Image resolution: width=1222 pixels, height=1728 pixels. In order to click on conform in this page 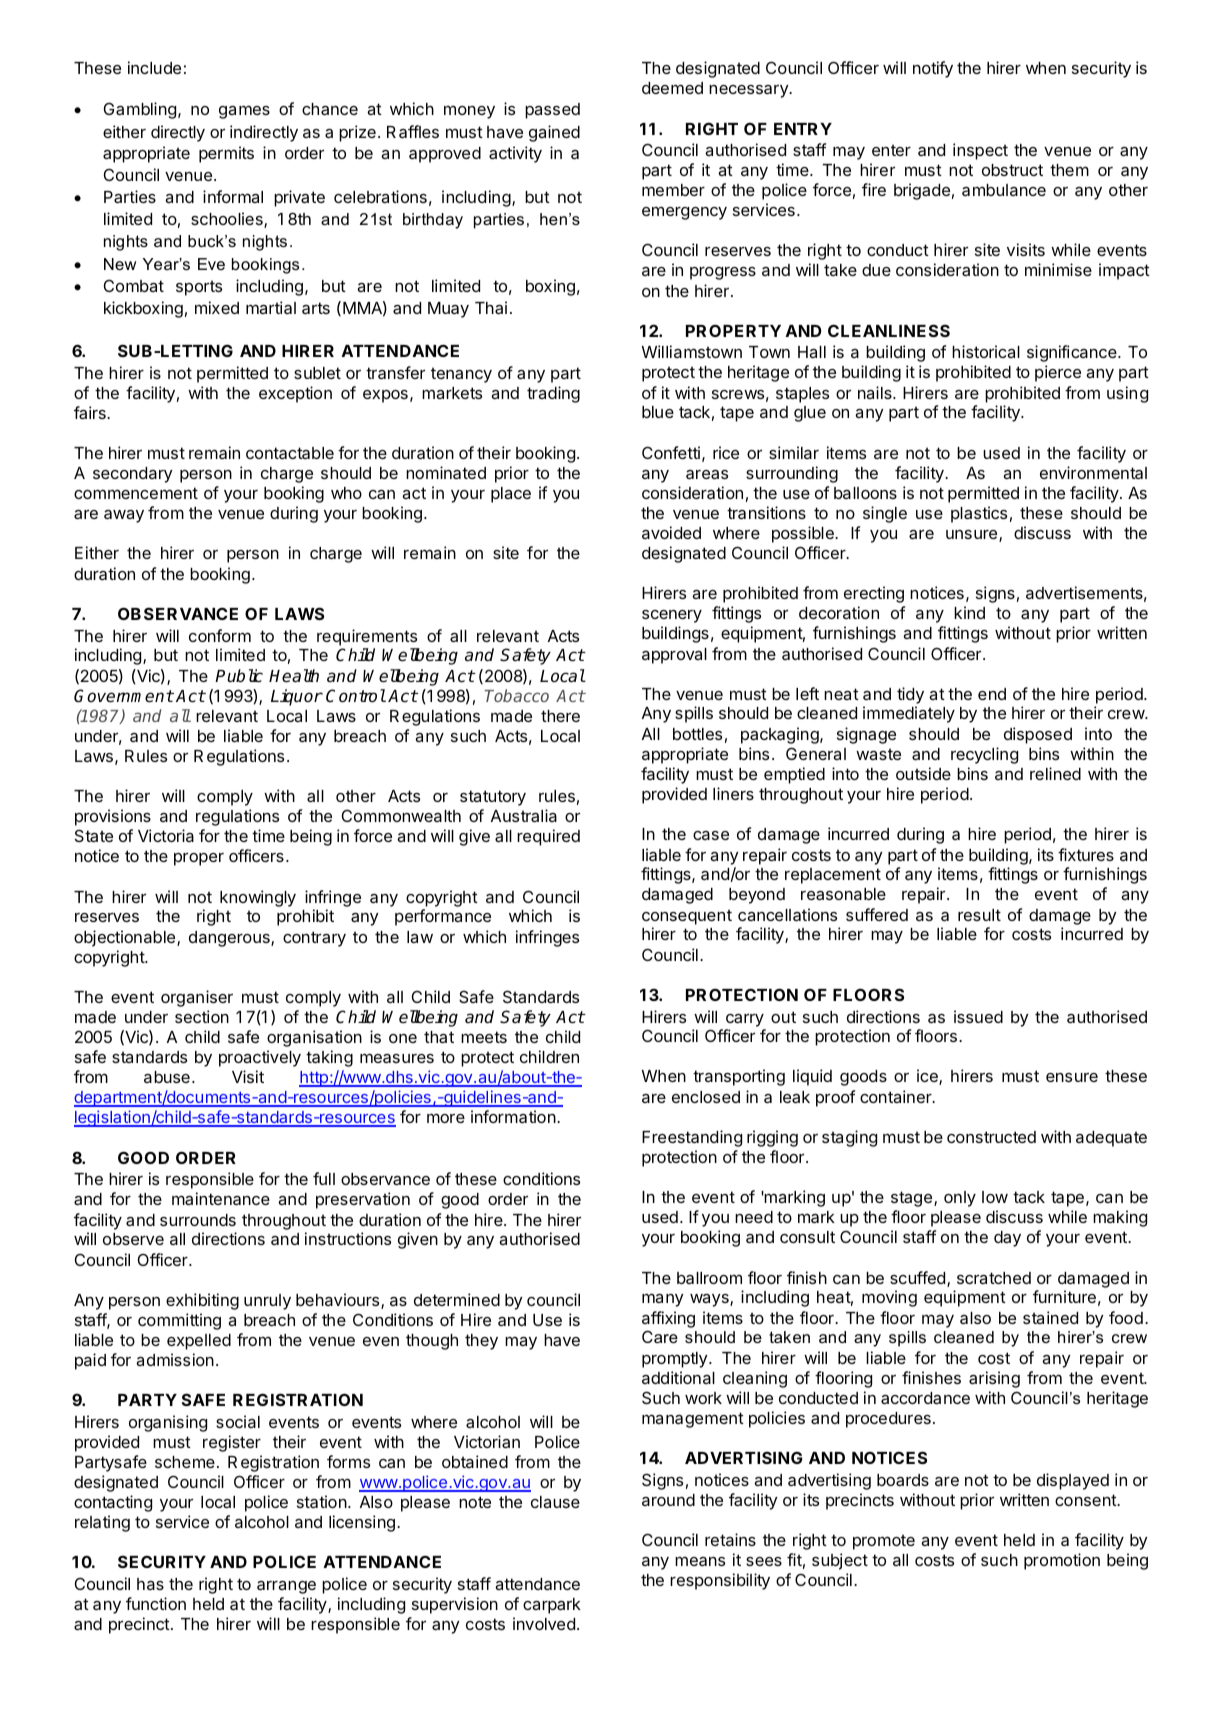, I will do `click(220, 635)`.
